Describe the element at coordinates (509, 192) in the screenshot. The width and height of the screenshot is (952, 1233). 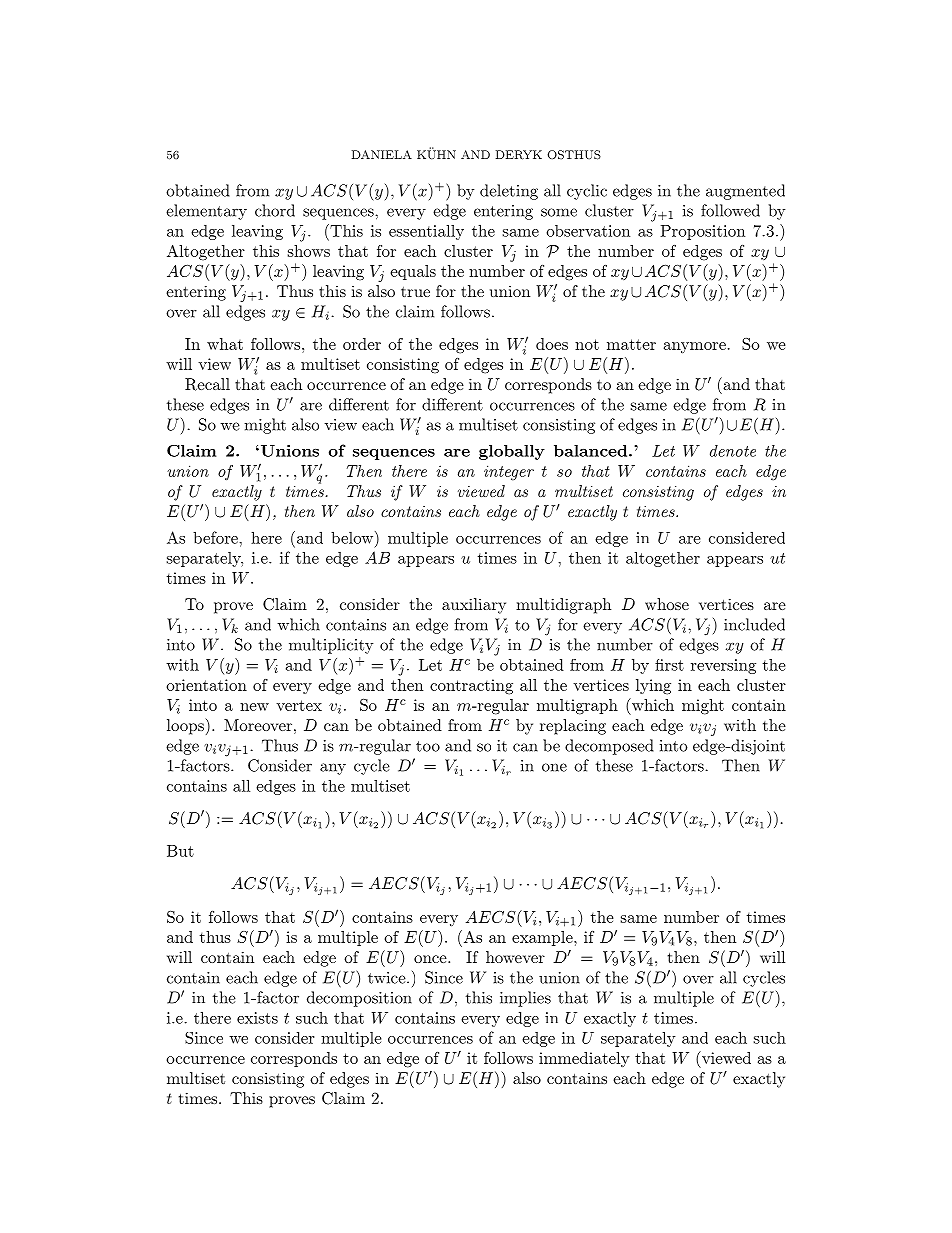
I see `deleting` at that location.
